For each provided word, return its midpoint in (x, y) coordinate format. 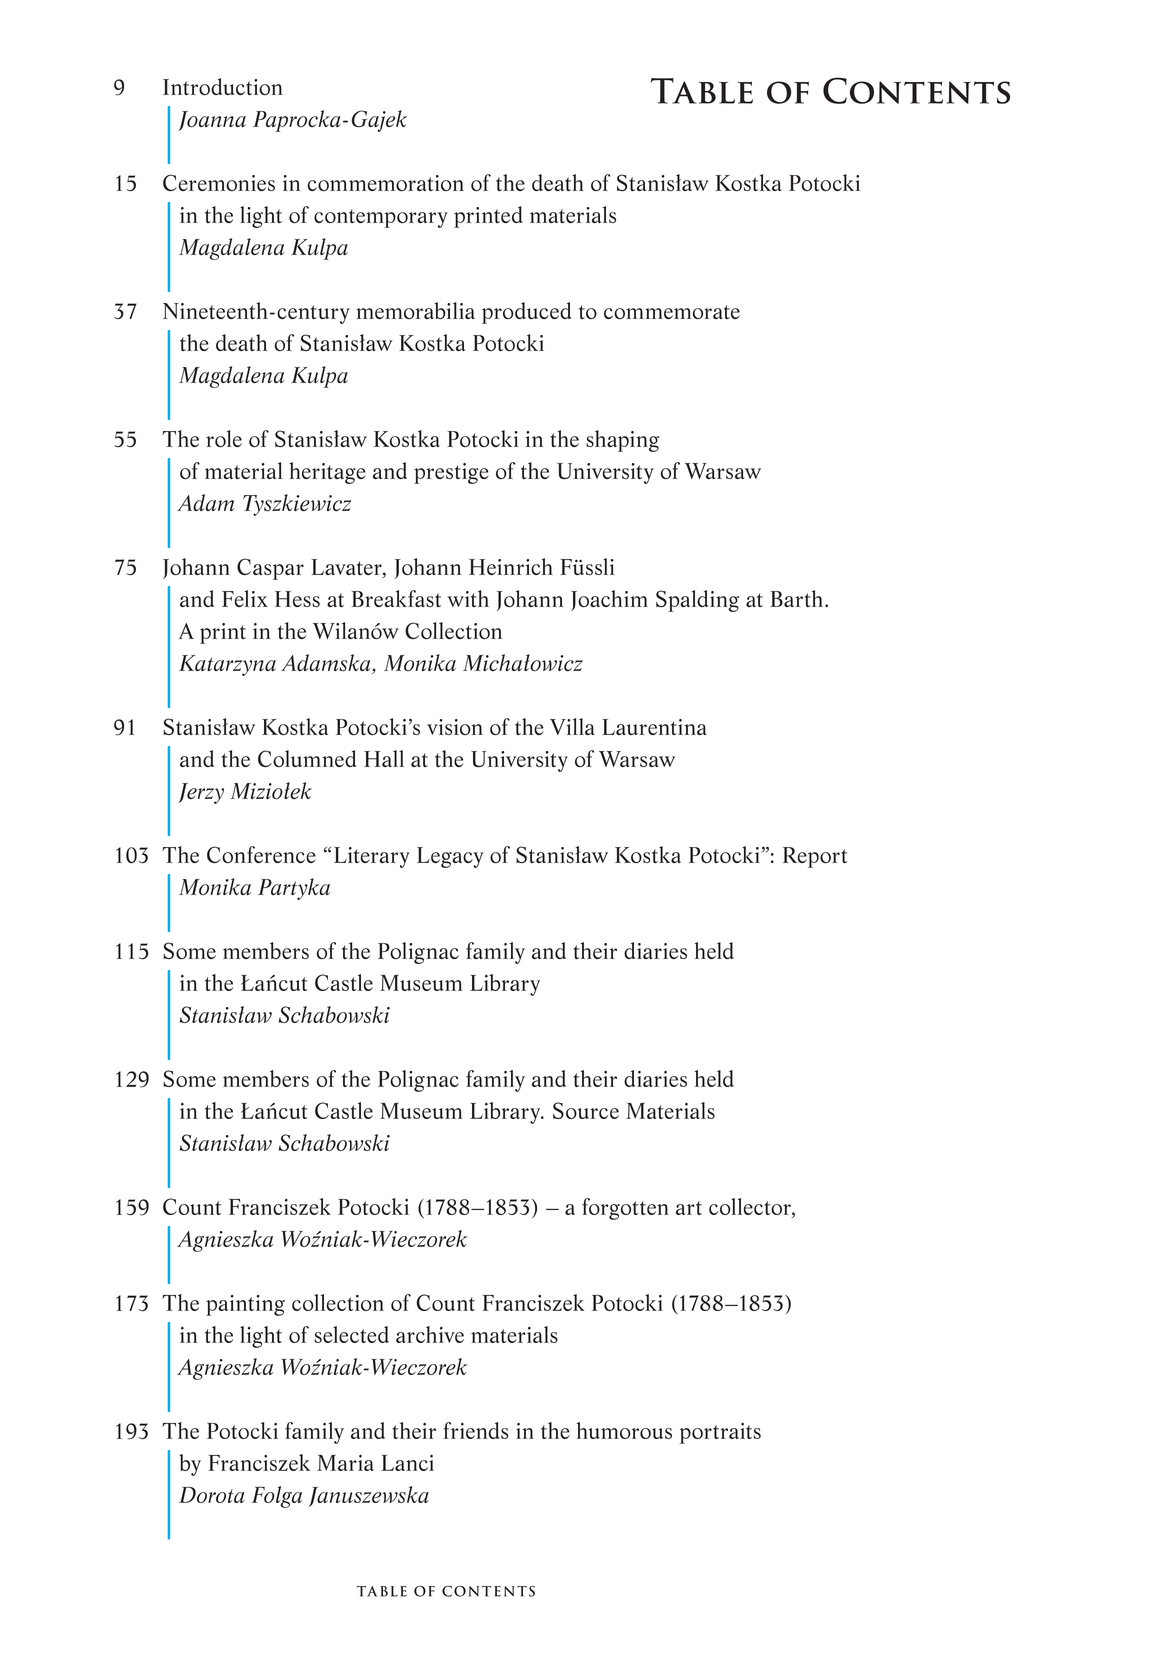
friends (476, 1430)
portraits (720, 1433)
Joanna (212, 121)
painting (245, 1305)
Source (586, 1110)
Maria (345, 1463)
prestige (451, 473)
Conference (261, 854)
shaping (622, 441)
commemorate (672, 312)
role (224, 438)
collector (751, 1208)
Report (815, 857)
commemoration (386, 183)
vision (455, 727)
